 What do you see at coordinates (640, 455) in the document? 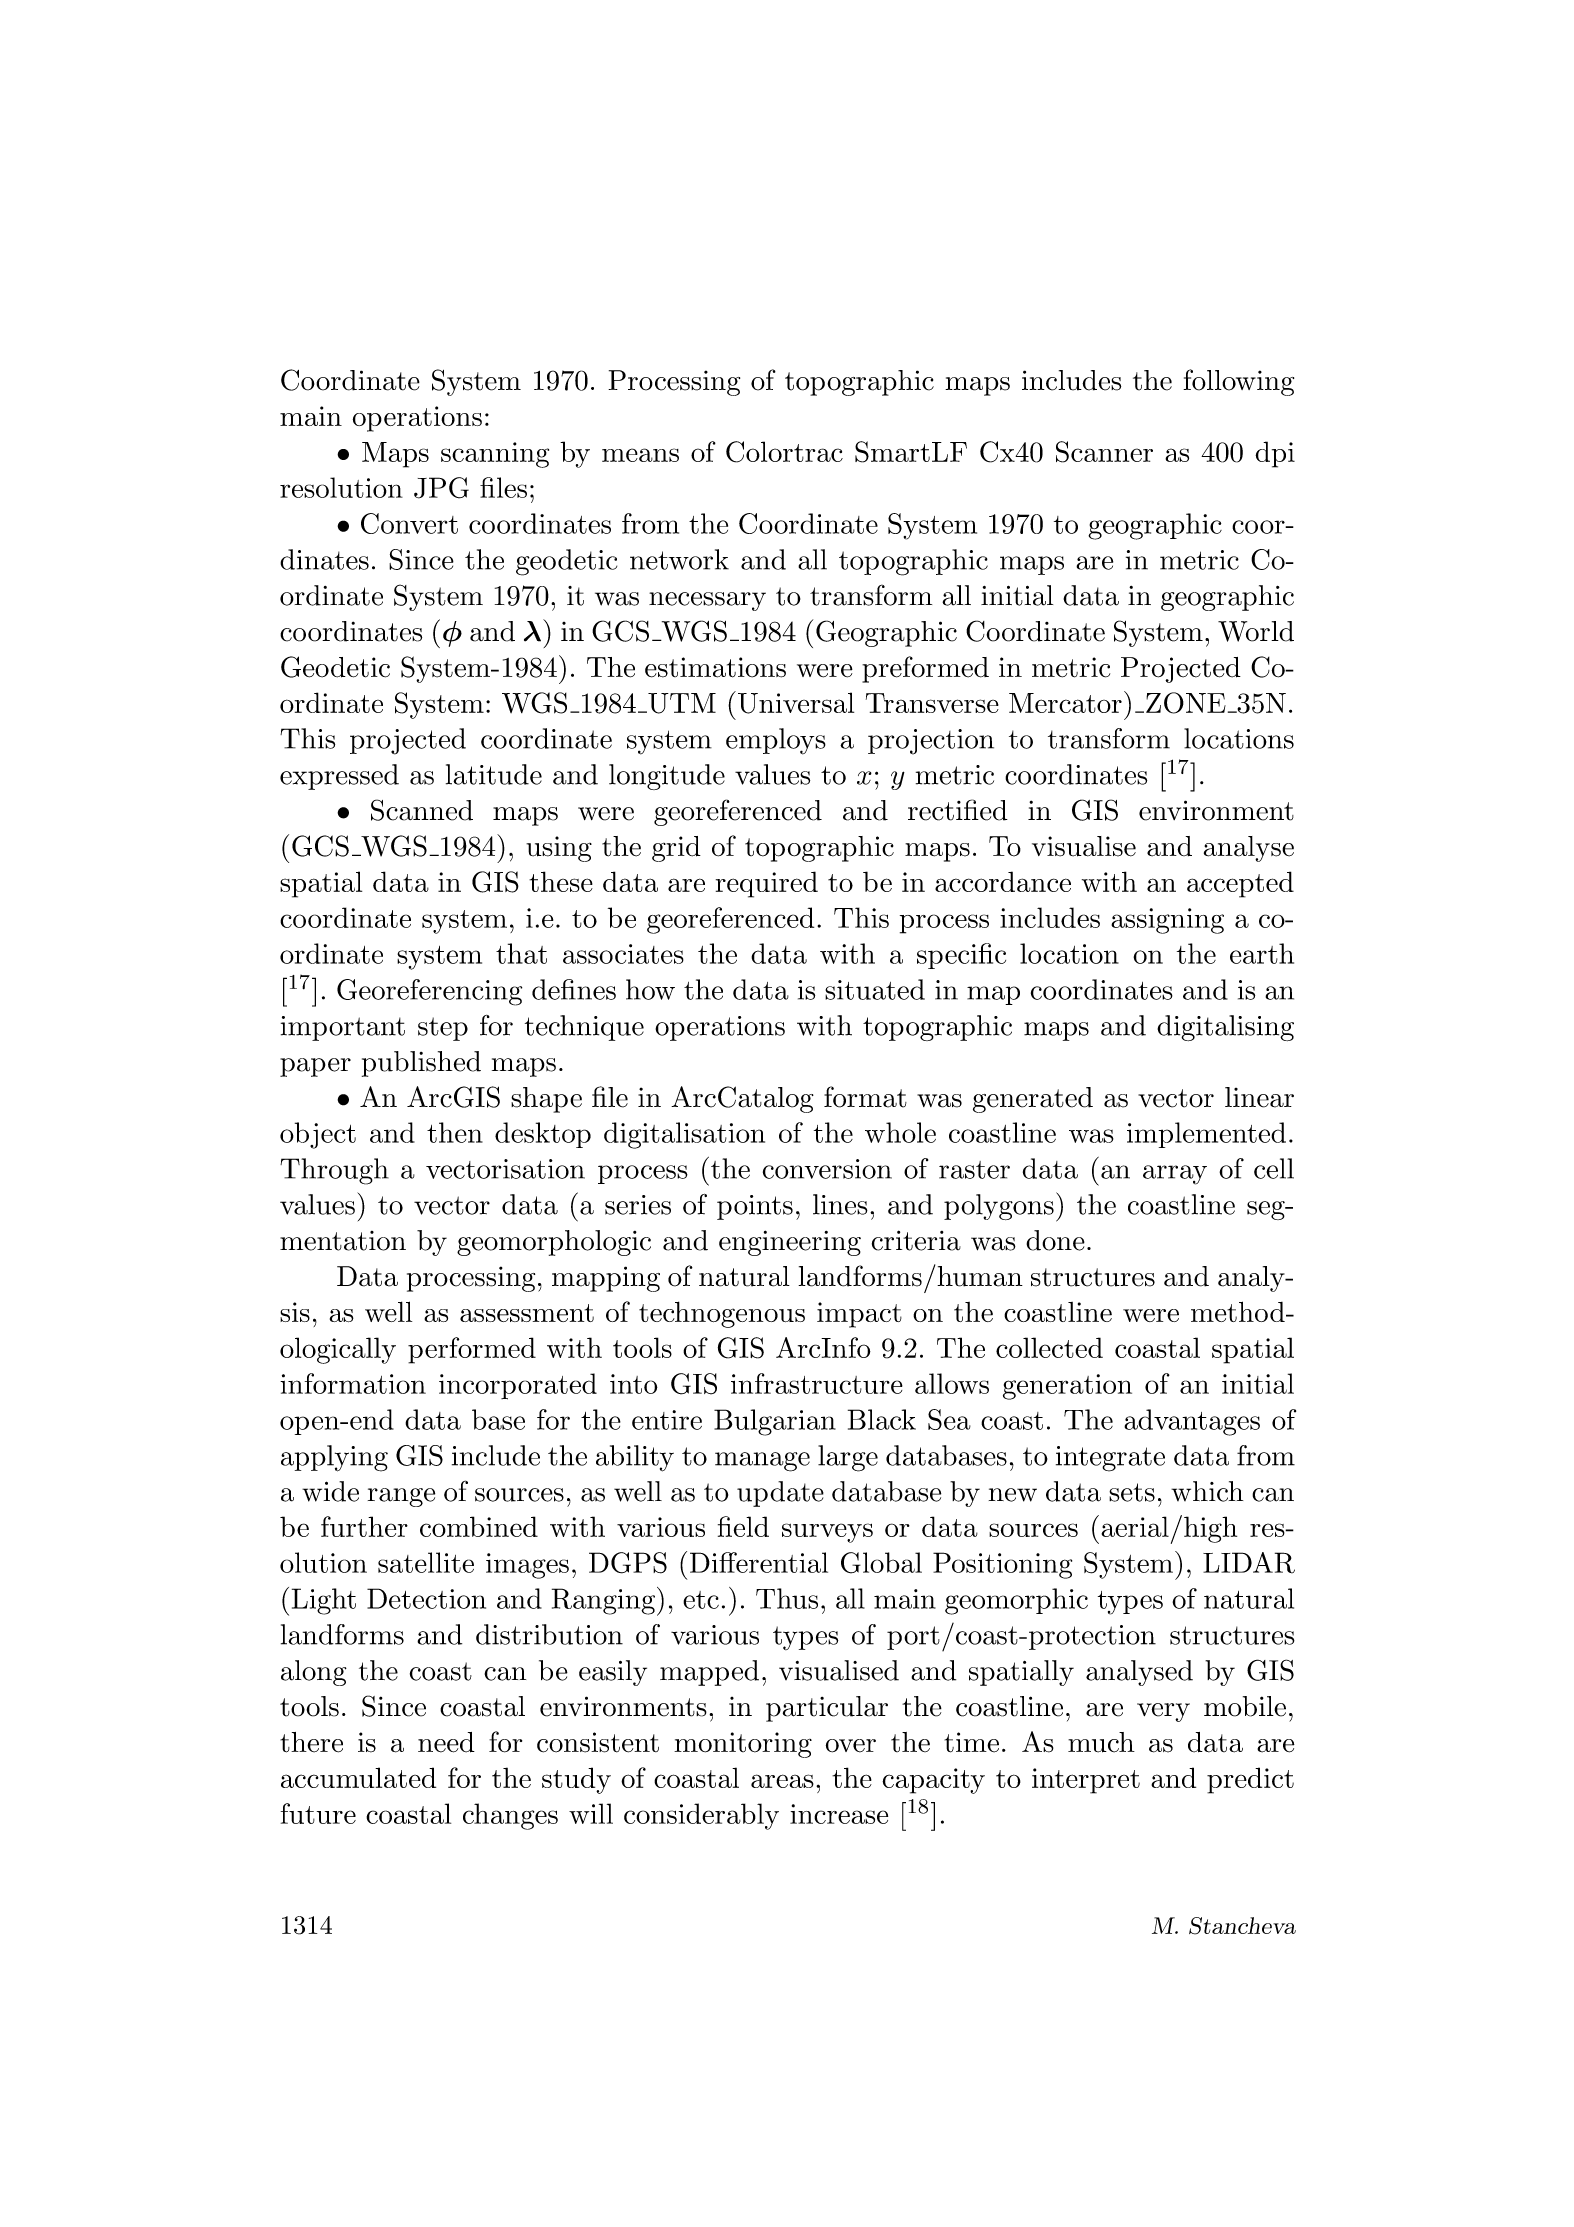
I see `means` at bounding box center [640, 455].
